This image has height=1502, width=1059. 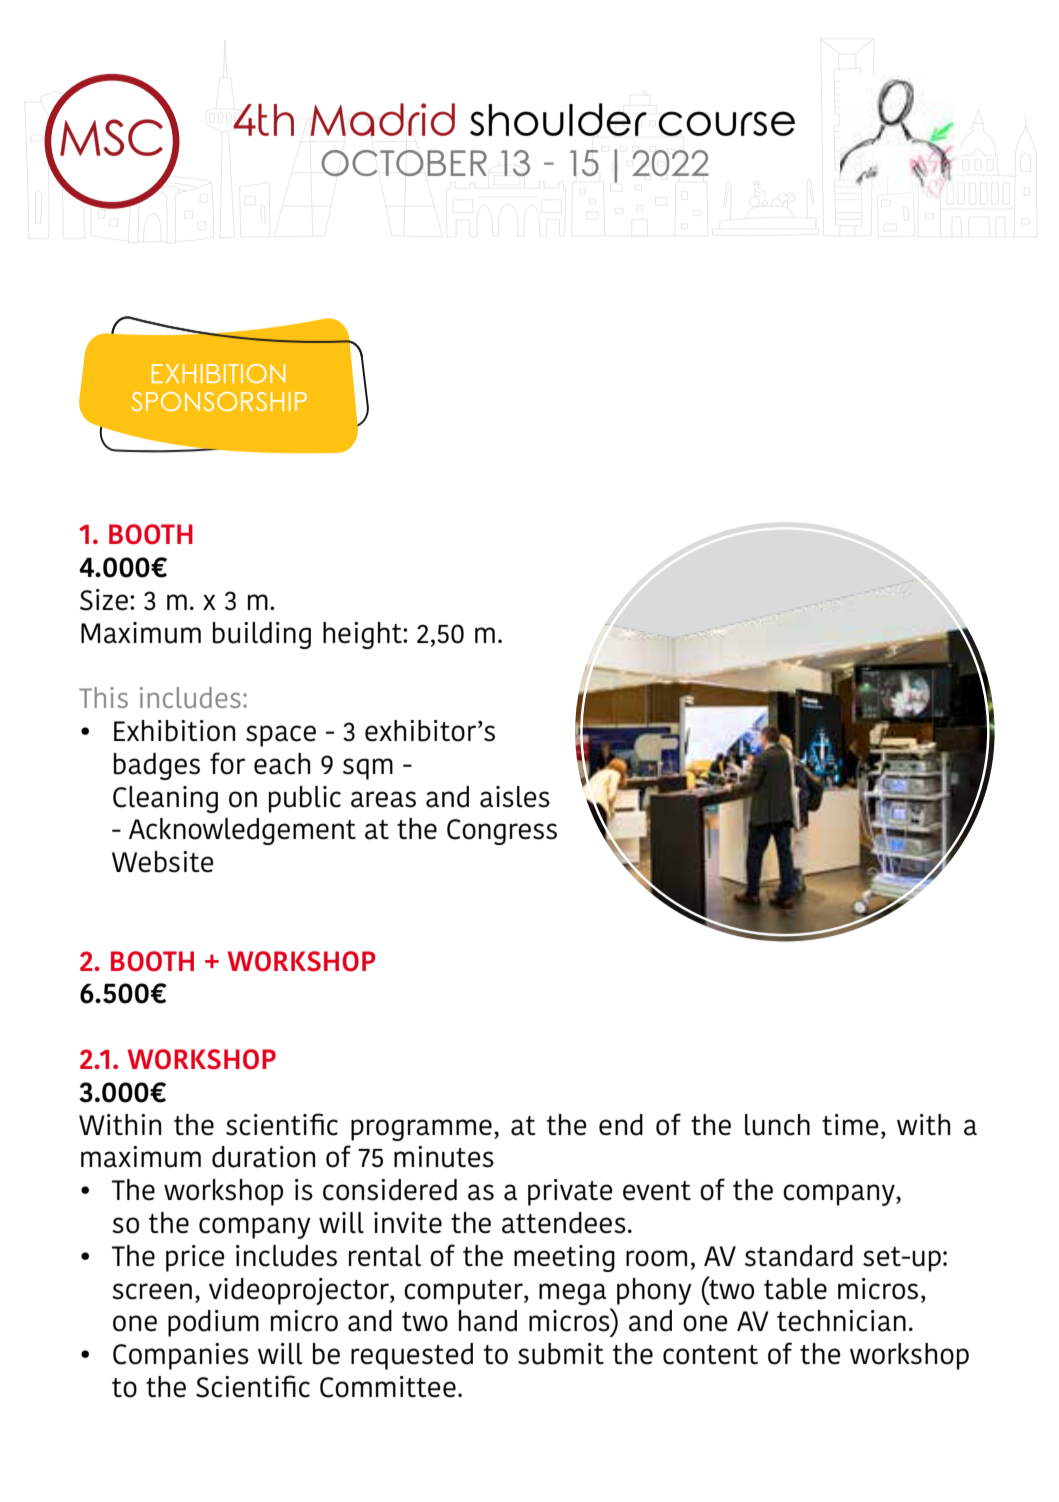 I want to click on aisles, so click(x=515, y=797).
